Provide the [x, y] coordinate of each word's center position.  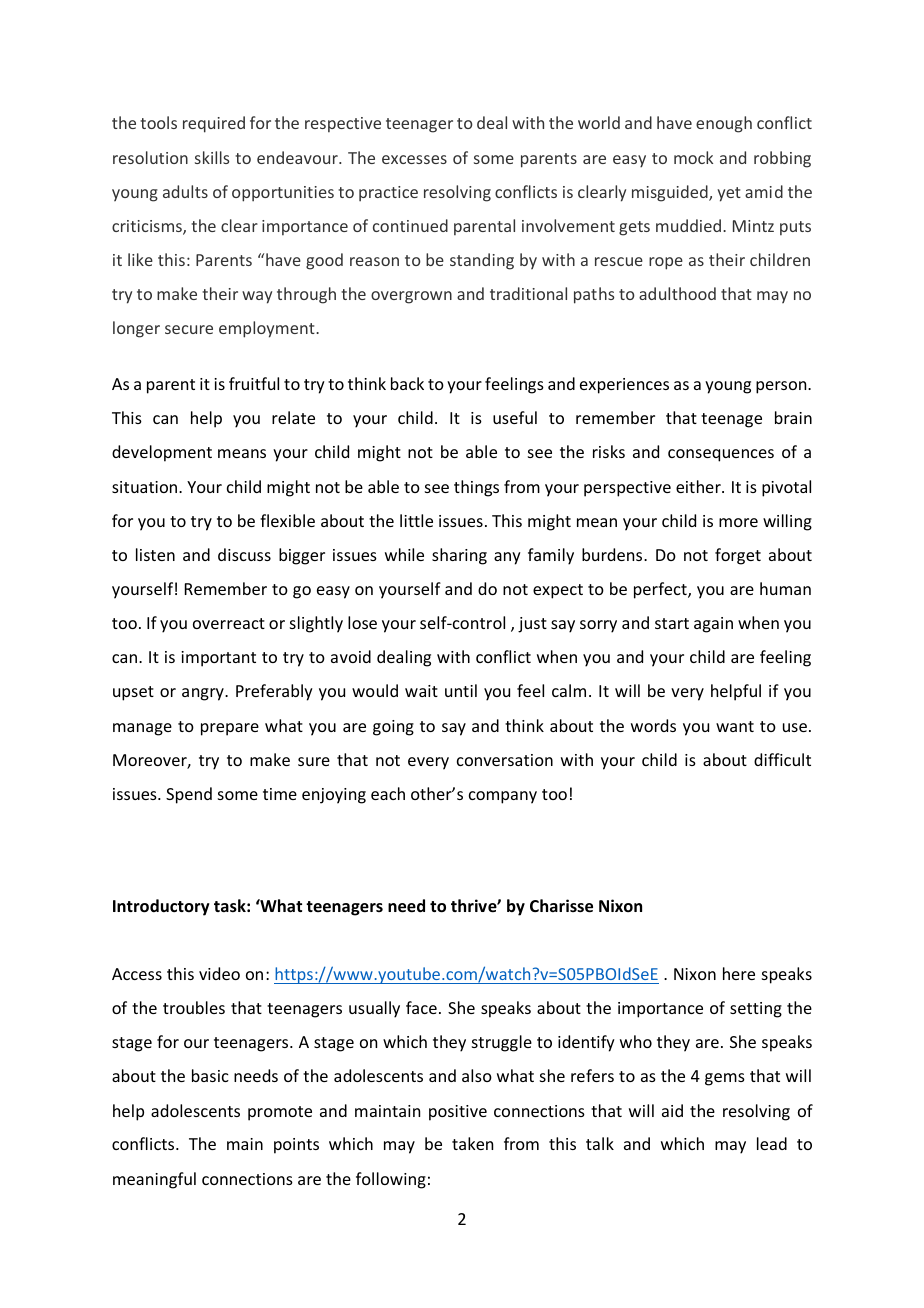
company [503, 797]
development [162, 453]
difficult [782, 759]
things [476, 488]
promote [280, 1113]
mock [693, 157]
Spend [189, 795]
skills [212, 157]
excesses [414, 159]
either [699, 486]
